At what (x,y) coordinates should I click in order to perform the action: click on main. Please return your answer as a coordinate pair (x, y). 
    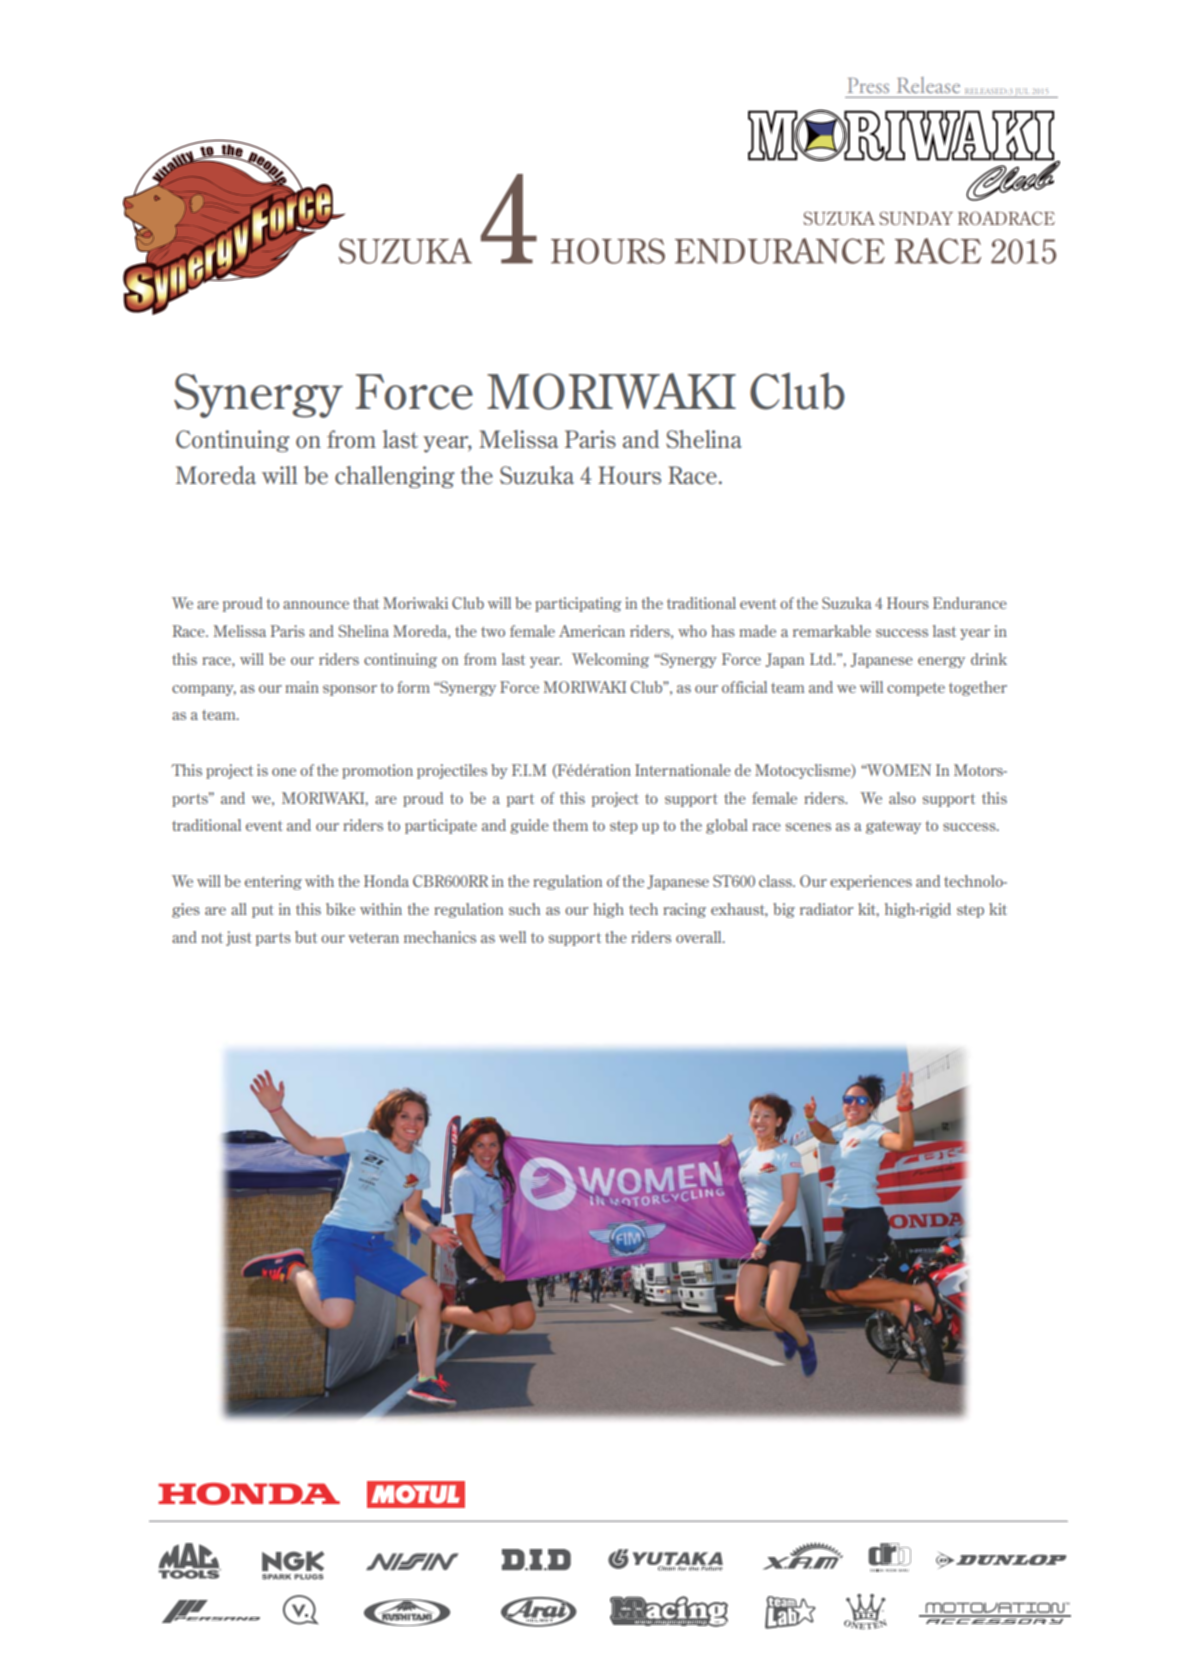
    Looking at the image, I should click on (302, 687).
